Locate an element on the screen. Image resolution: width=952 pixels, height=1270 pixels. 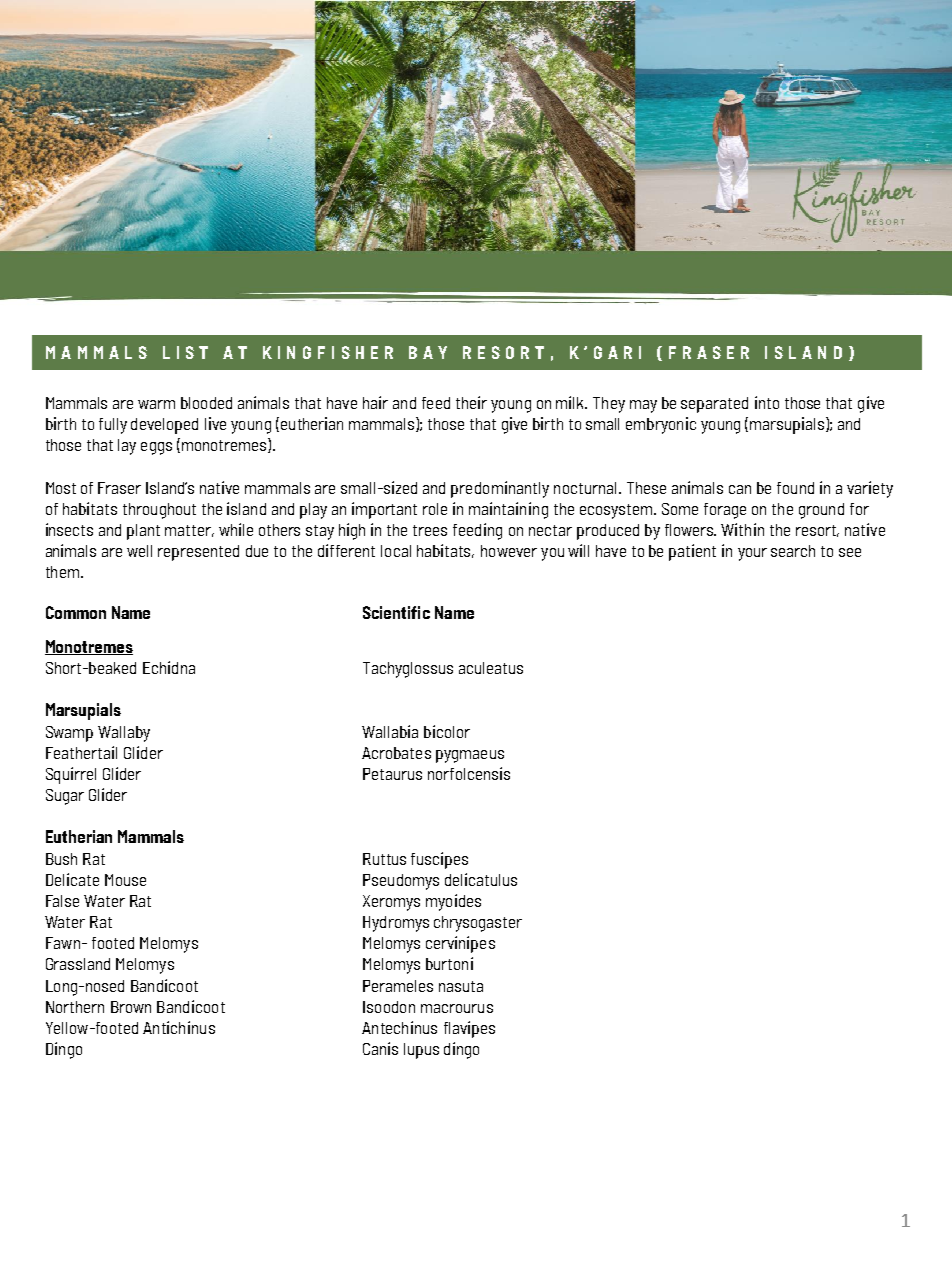
however is located at coordinates (509, 551).
